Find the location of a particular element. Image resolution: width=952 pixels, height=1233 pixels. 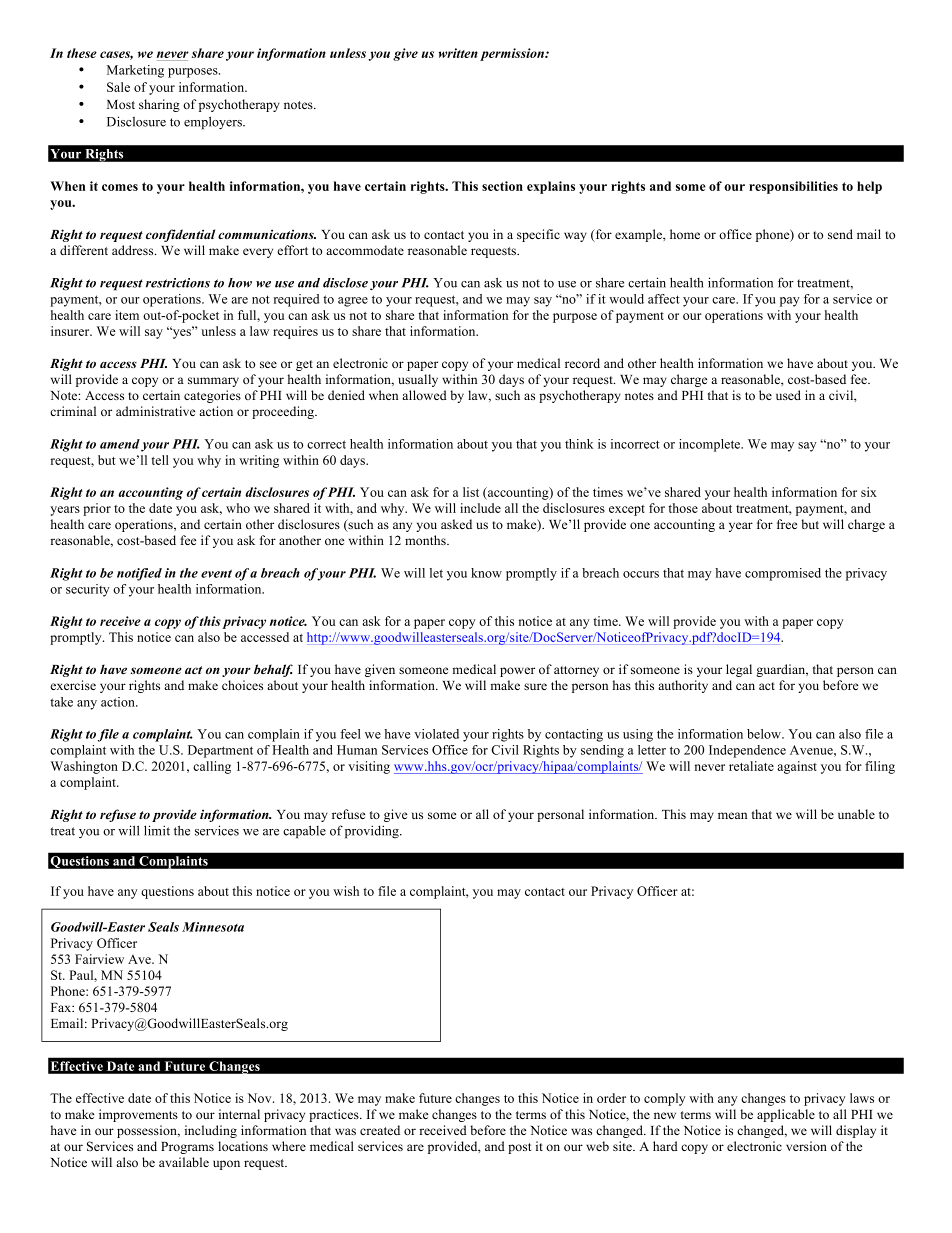

item is located at coordinates (127, 315).
